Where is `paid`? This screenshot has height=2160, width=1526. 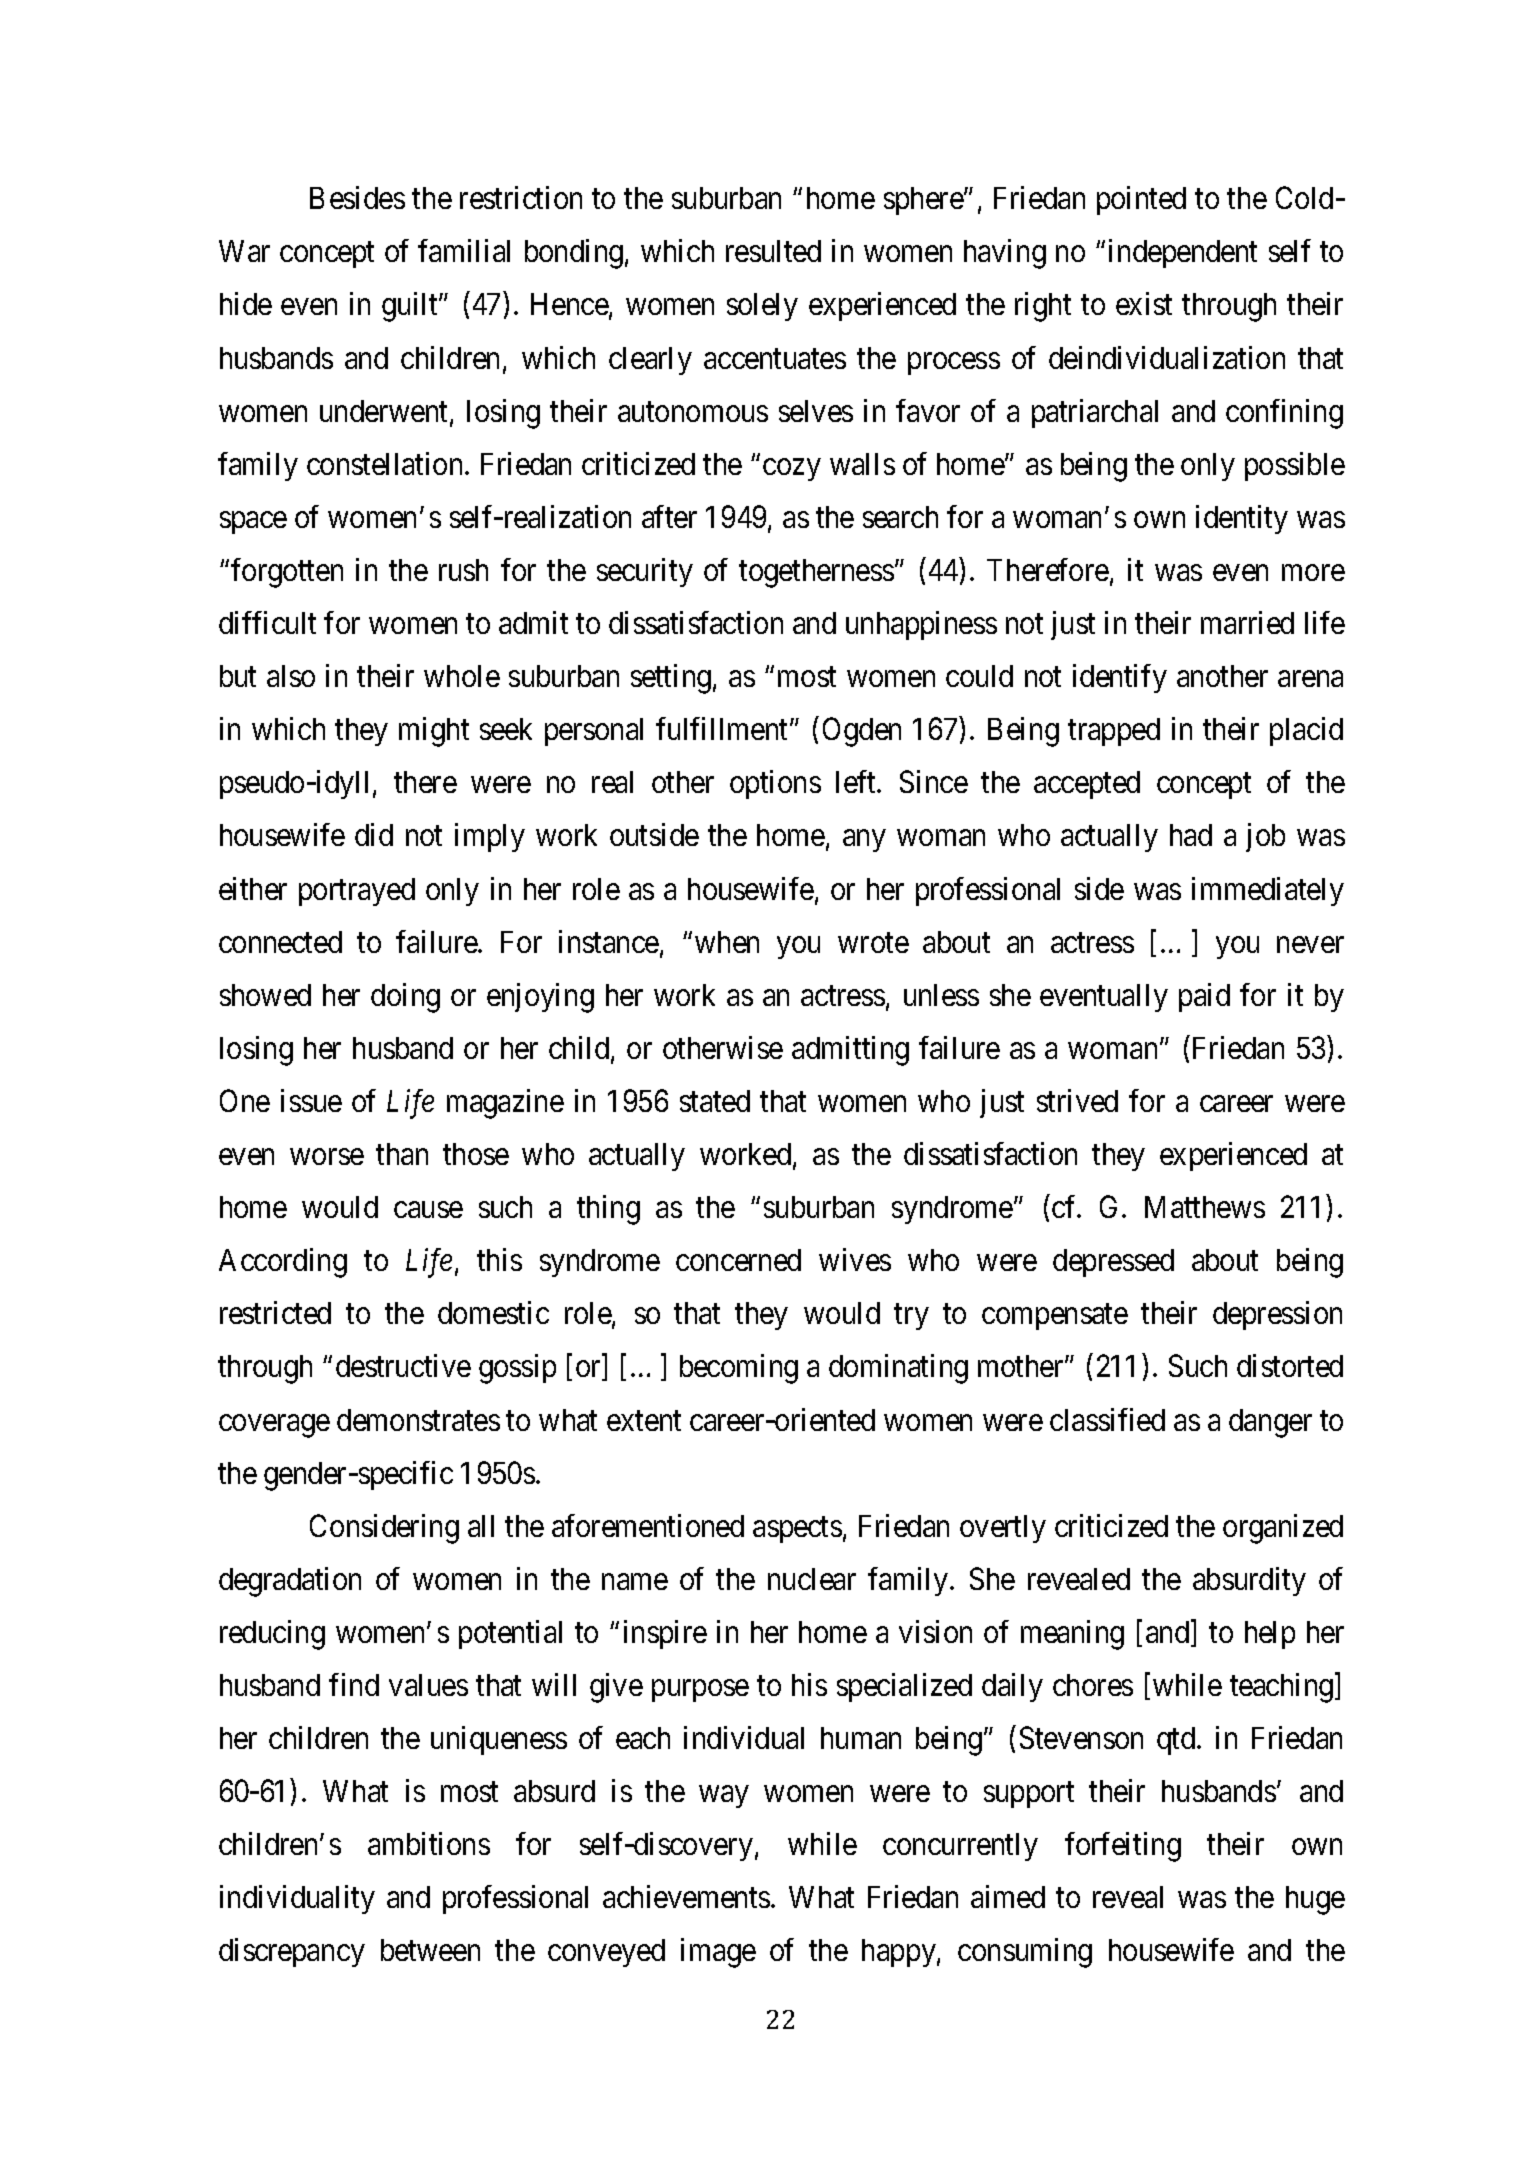
paid is located at coordinates (1204, 997).
